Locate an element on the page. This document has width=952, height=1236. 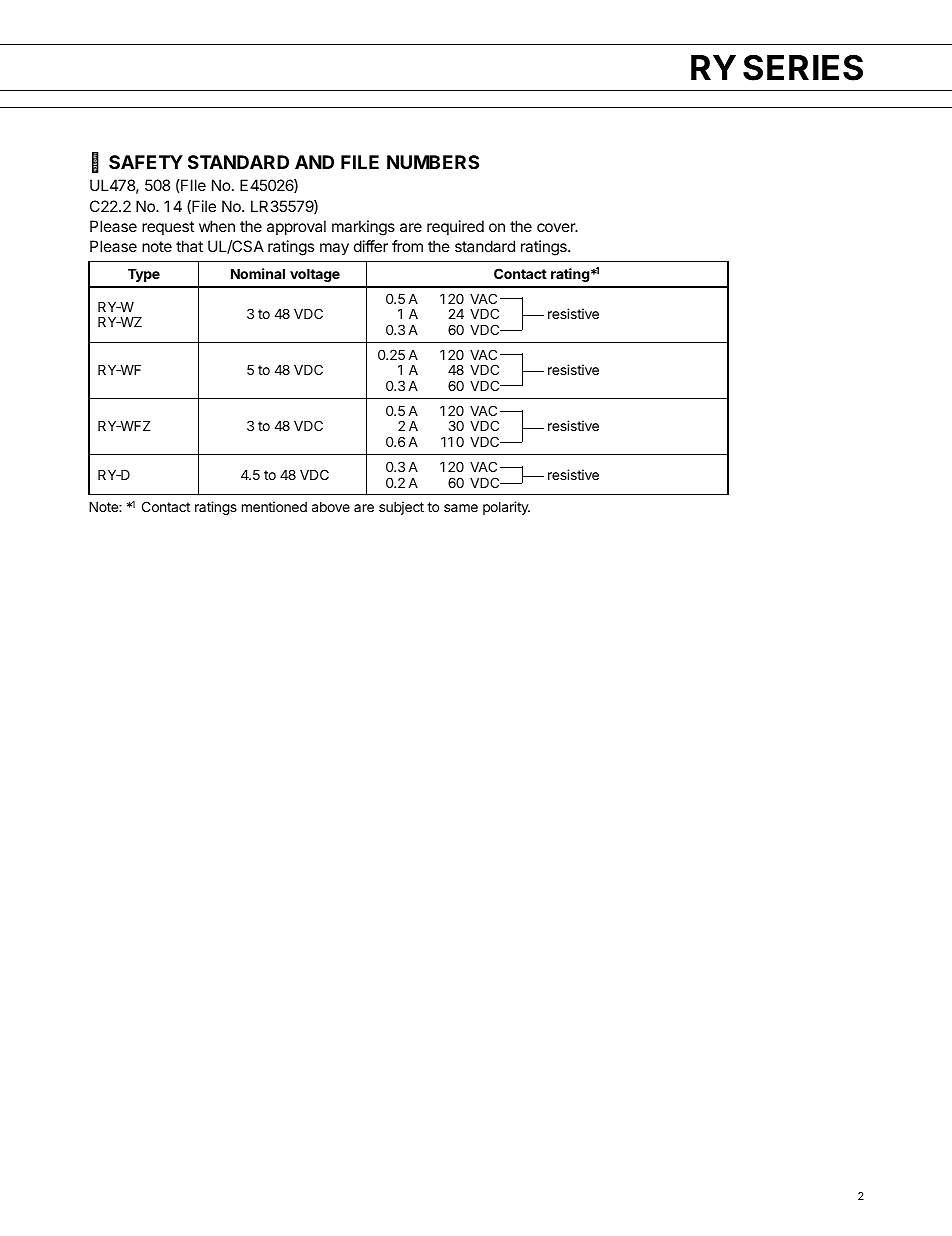
required is located at coordinates (455, 227).
